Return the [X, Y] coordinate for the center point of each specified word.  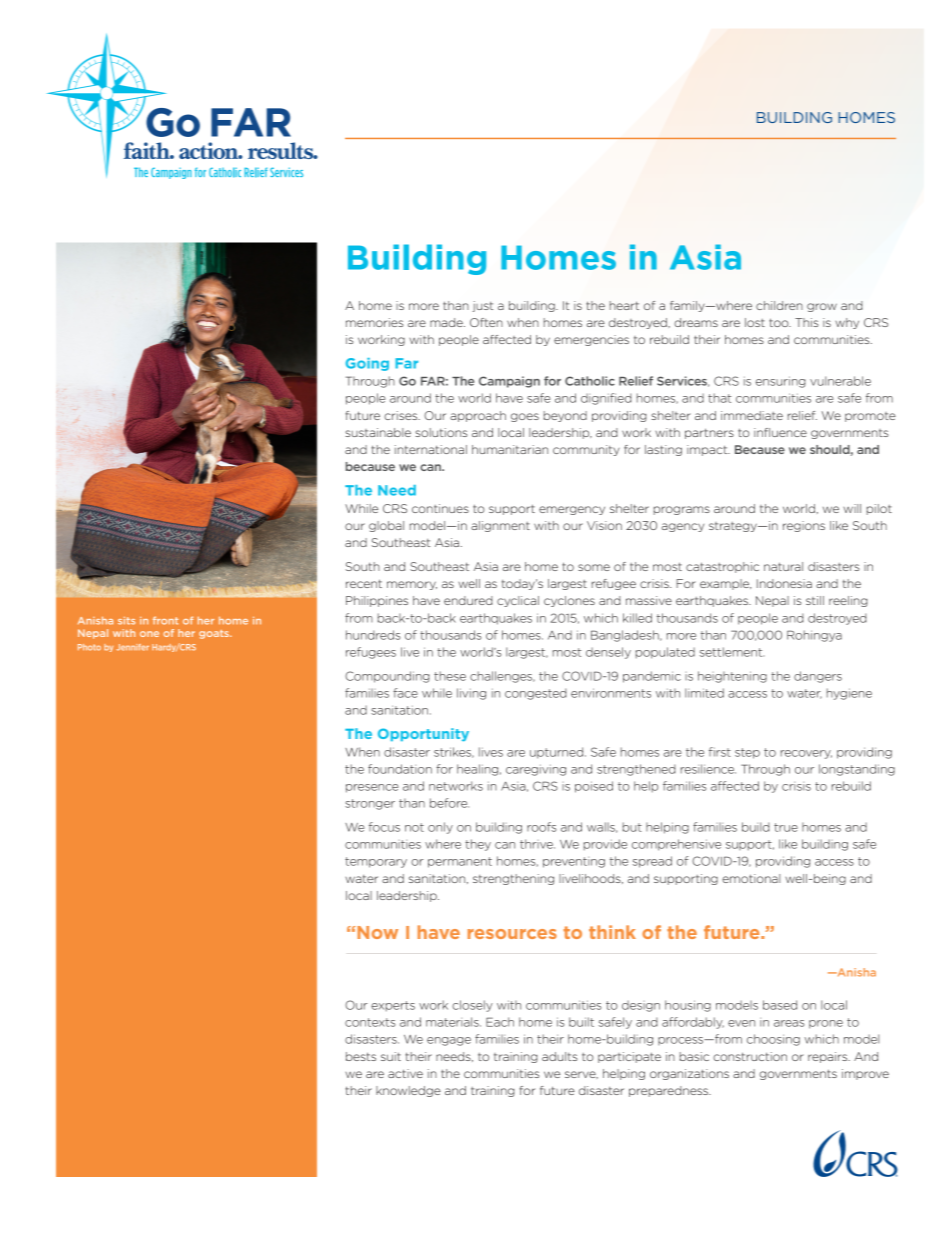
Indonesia [784, 583]
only [440, 828]
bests [361, 1056]
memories [374, 322]
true [786, 827]
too [780, 322]
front [165, 620]
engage [449, 1041]
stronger [370, 804]
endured [468, 600]
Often [486, 322]
